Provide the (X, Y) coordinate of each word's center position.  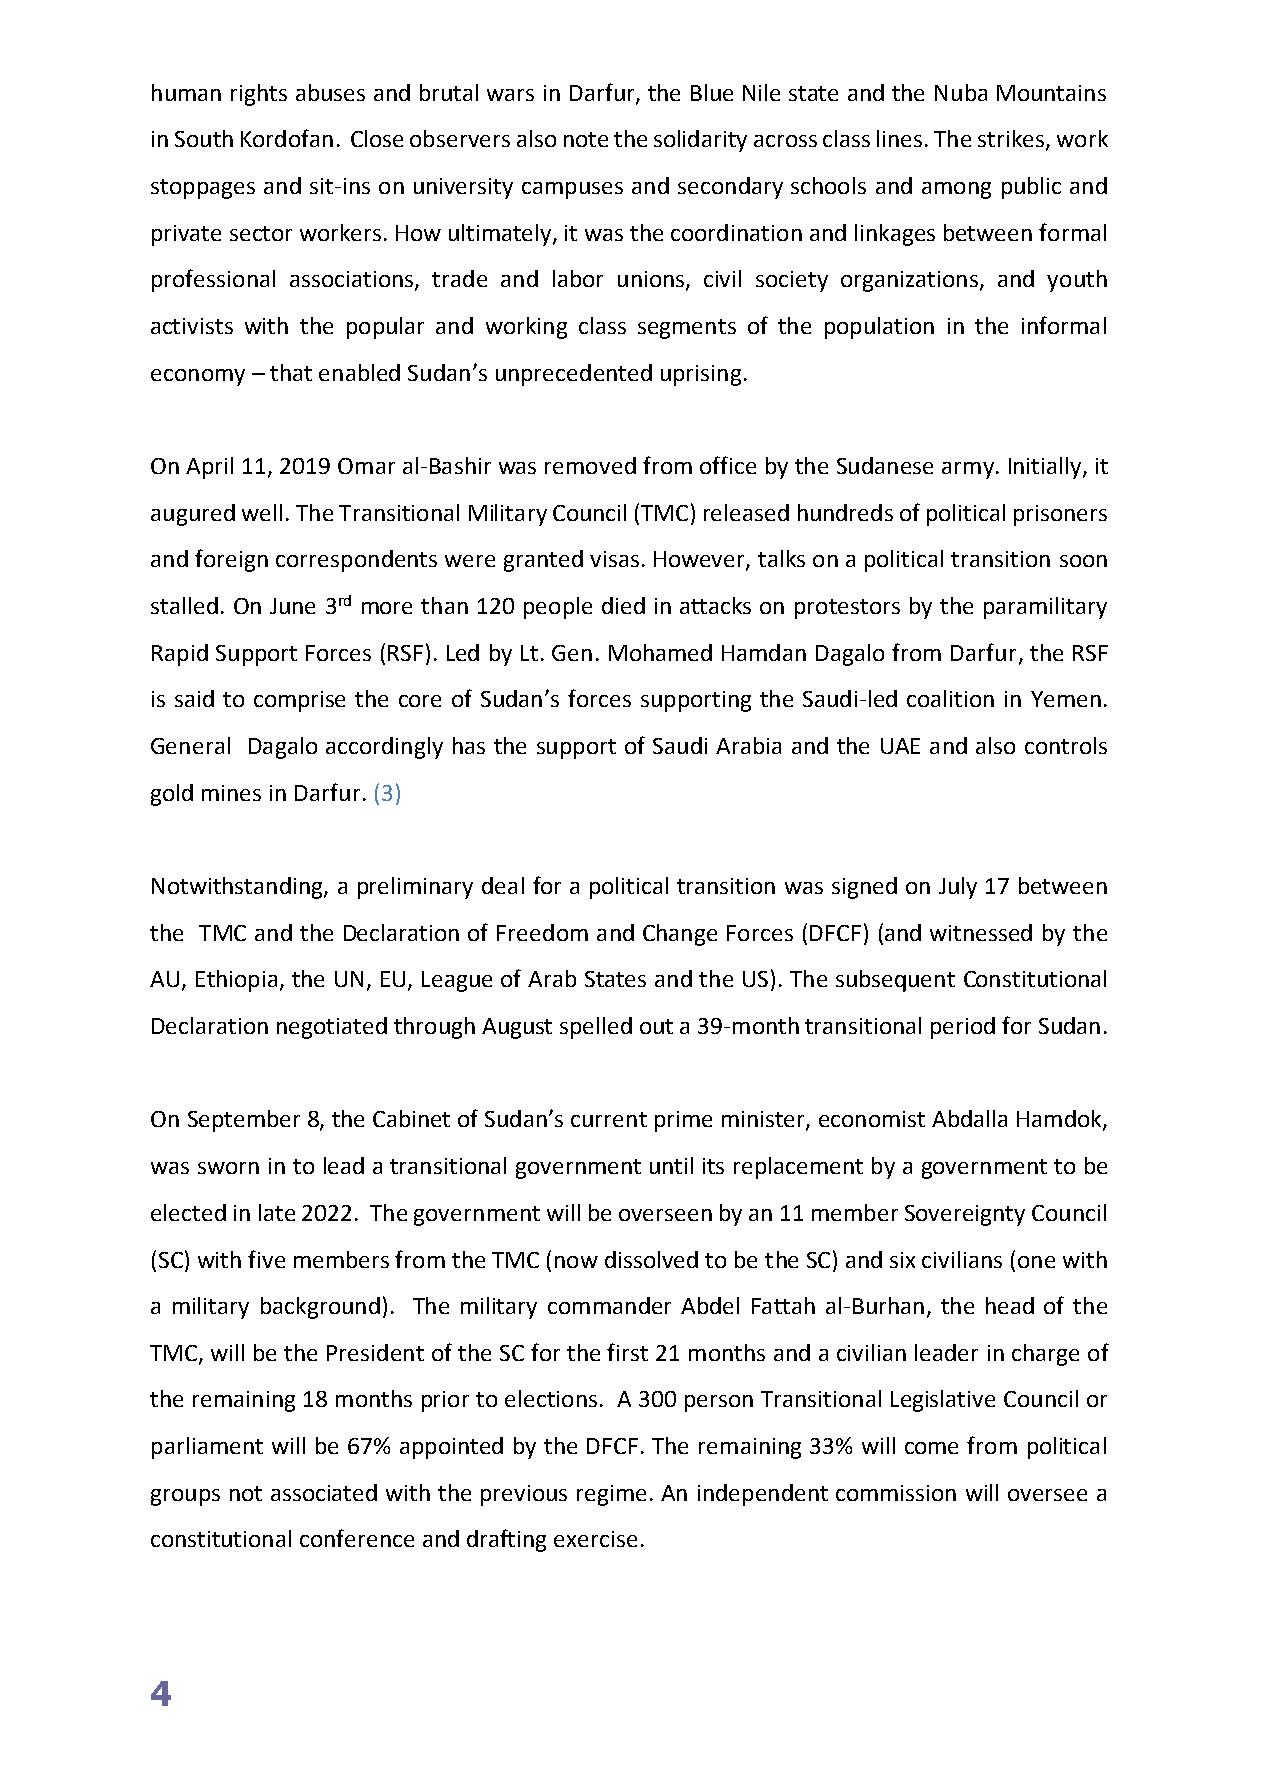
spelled (596, 1028)
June (292, 606)
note (586, 139)
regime (611, 1495)
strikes (1012, 140)
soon (1083, 561)
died (623, 605)
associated (324, 1492)
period (963, 1028)
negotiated (332, 1028)
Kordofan (287, 138)
